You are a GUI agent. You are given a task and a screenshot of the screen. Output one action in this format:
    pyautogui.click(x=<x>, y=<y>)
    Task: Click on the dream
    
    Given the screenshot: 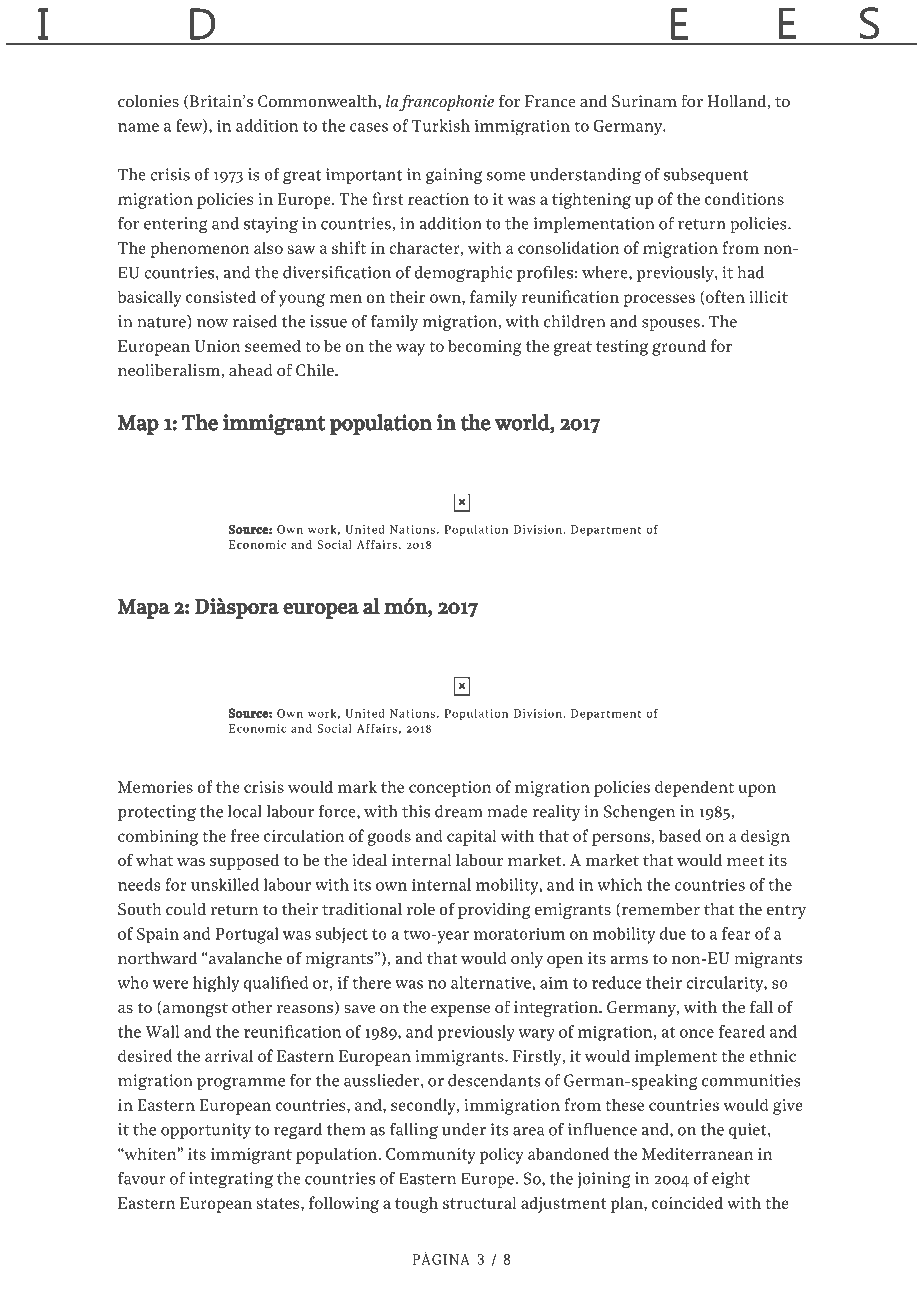 What is the action you would take?
    pyautogui.click(x=459, y=811)
